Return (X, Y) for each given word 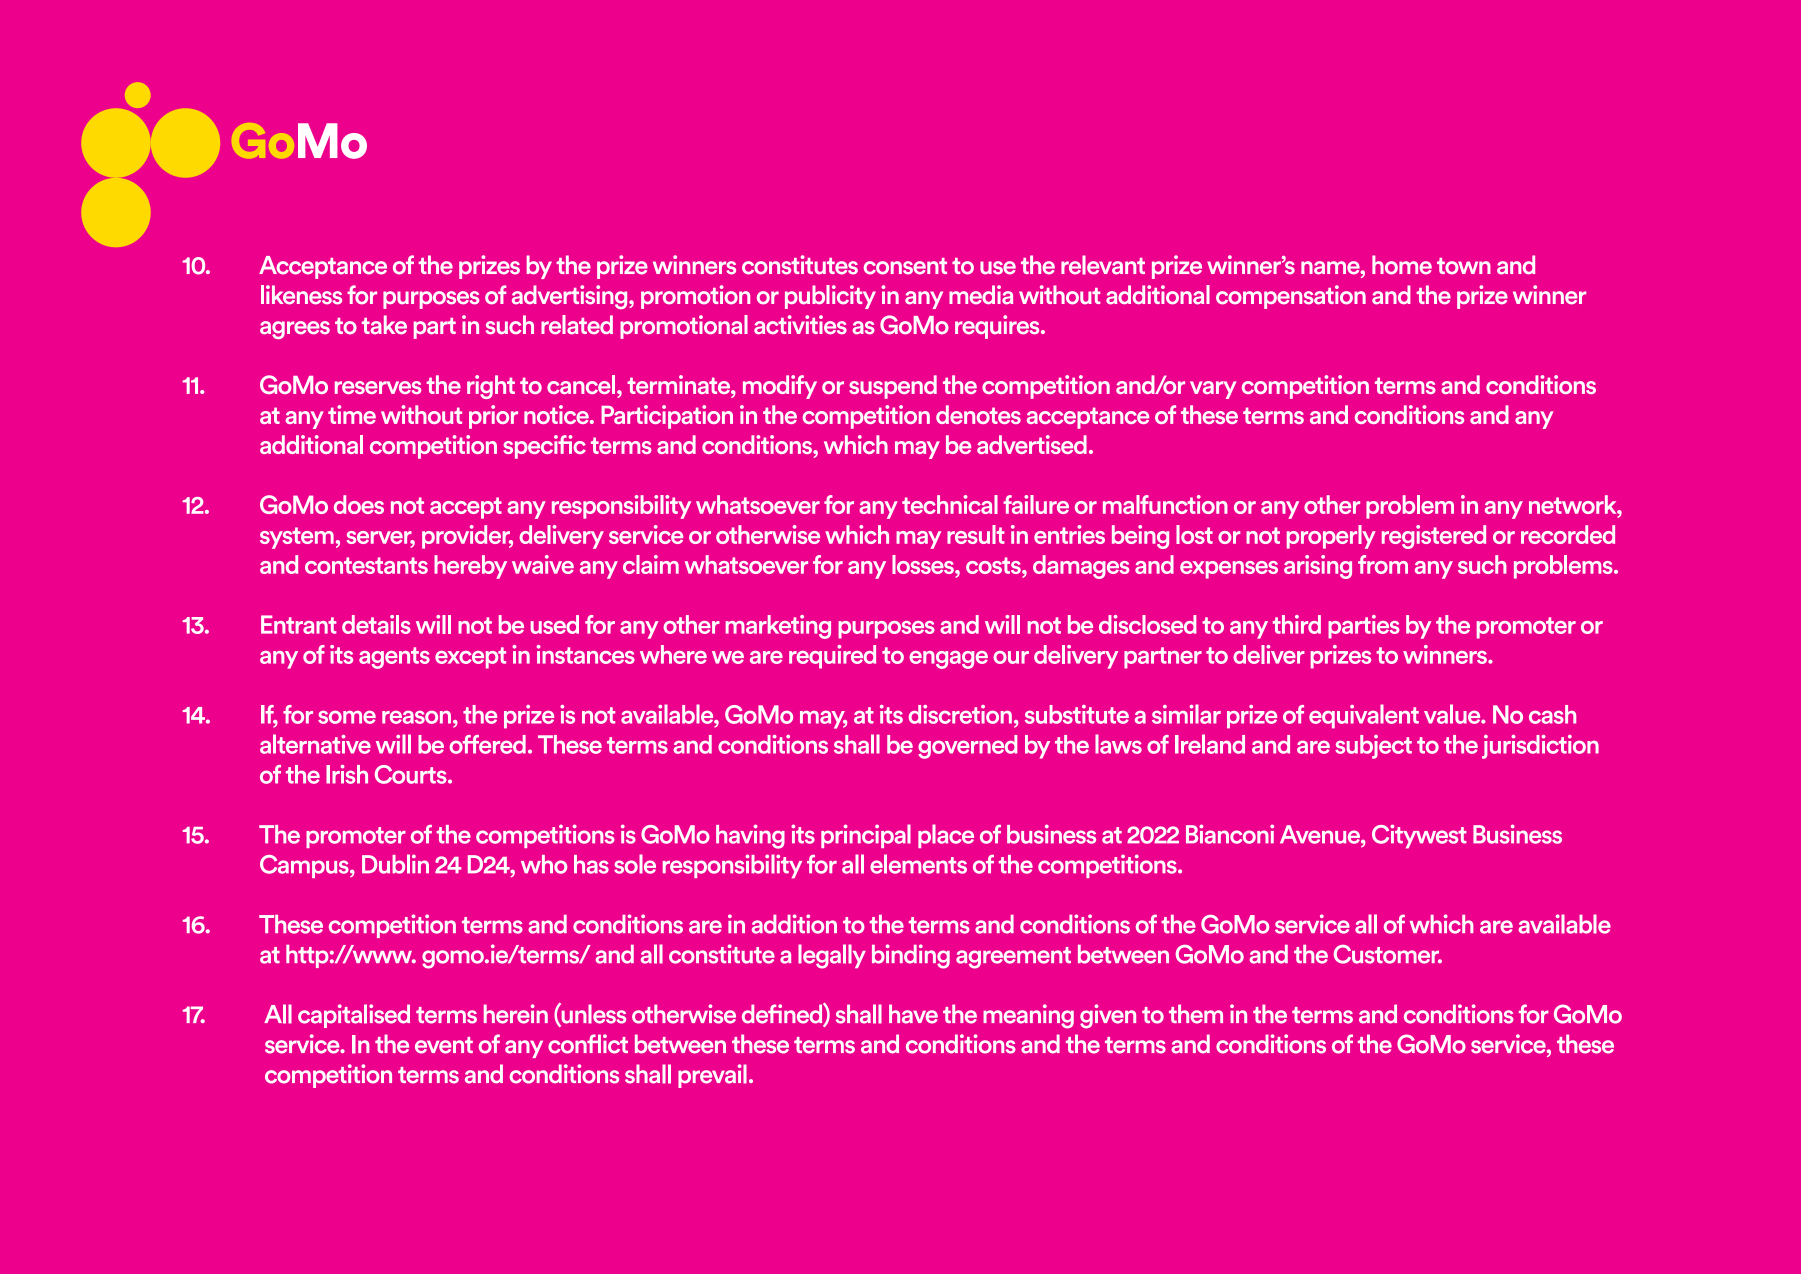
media (981, 295)
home (1402, 265)
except (470, 658)
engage (948, 660)
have (913, 1014)
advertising (571, 297)
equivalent (1364, 716)
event (444, 1045)
